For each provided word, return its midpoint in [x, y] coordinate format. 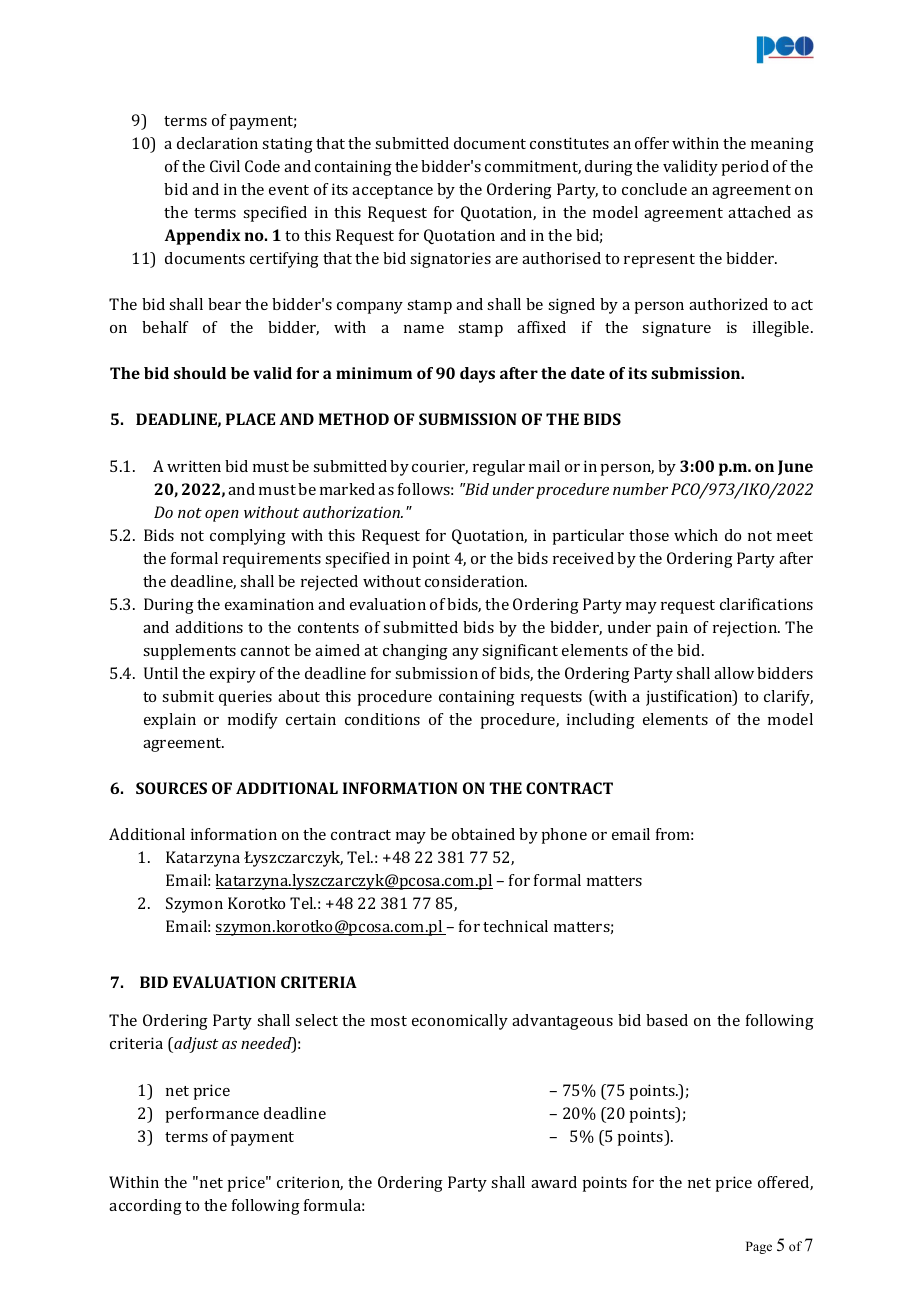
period [745, 168]
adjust [195, 1045]
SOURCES [171, 788]
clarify [788, 698]
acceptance [392, 192]
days [477, 375]
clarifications [766, 604]
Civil [225, 166]
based [667, 1020]
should [200, 373]
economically [460, 1022]
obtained [483, 834]
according [145, 1207]
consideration [476, 581]
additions [209, 627]
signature [676, 329]
